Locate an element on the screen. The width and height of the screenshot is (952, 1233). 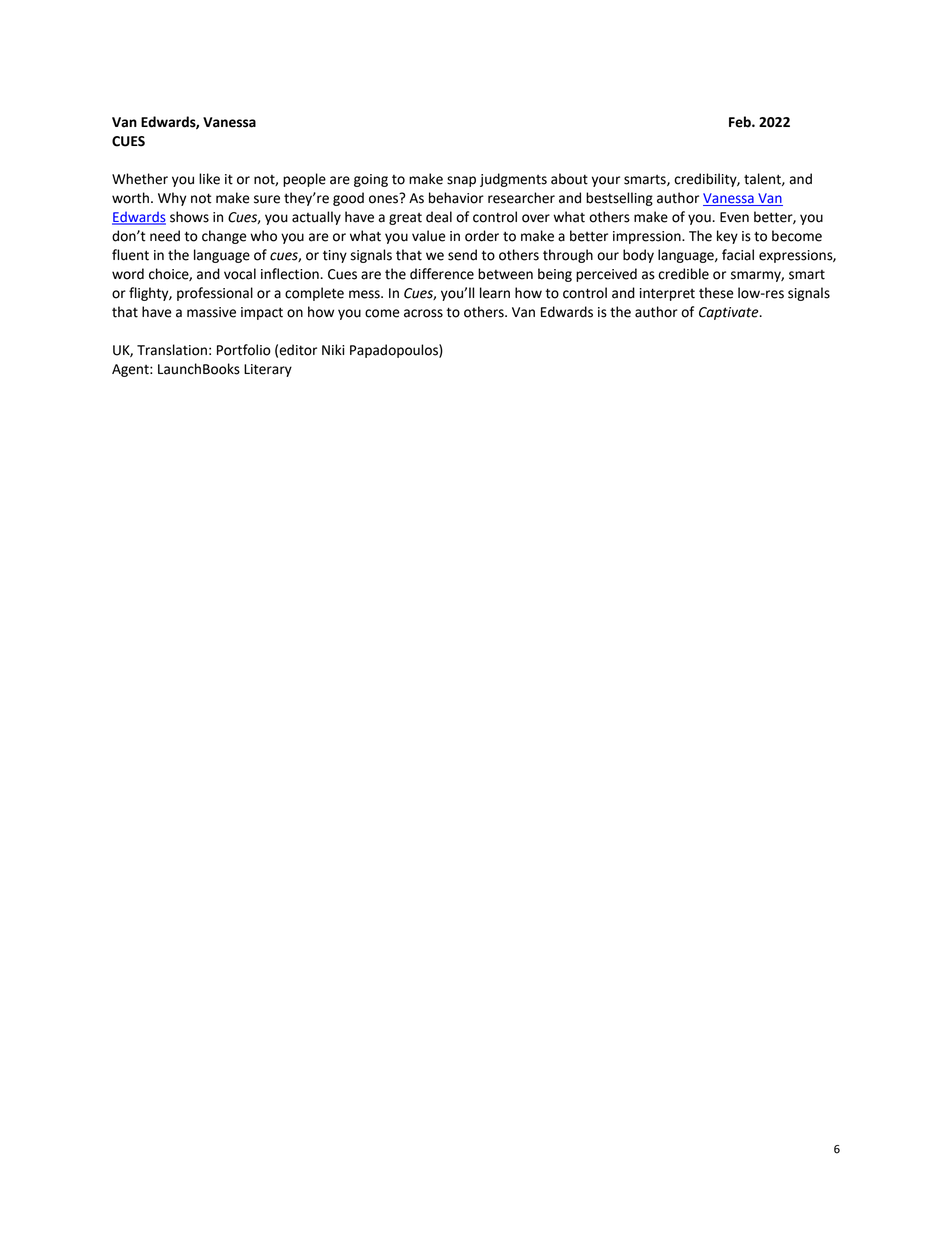
snap is located at coordinates (461, 181).
